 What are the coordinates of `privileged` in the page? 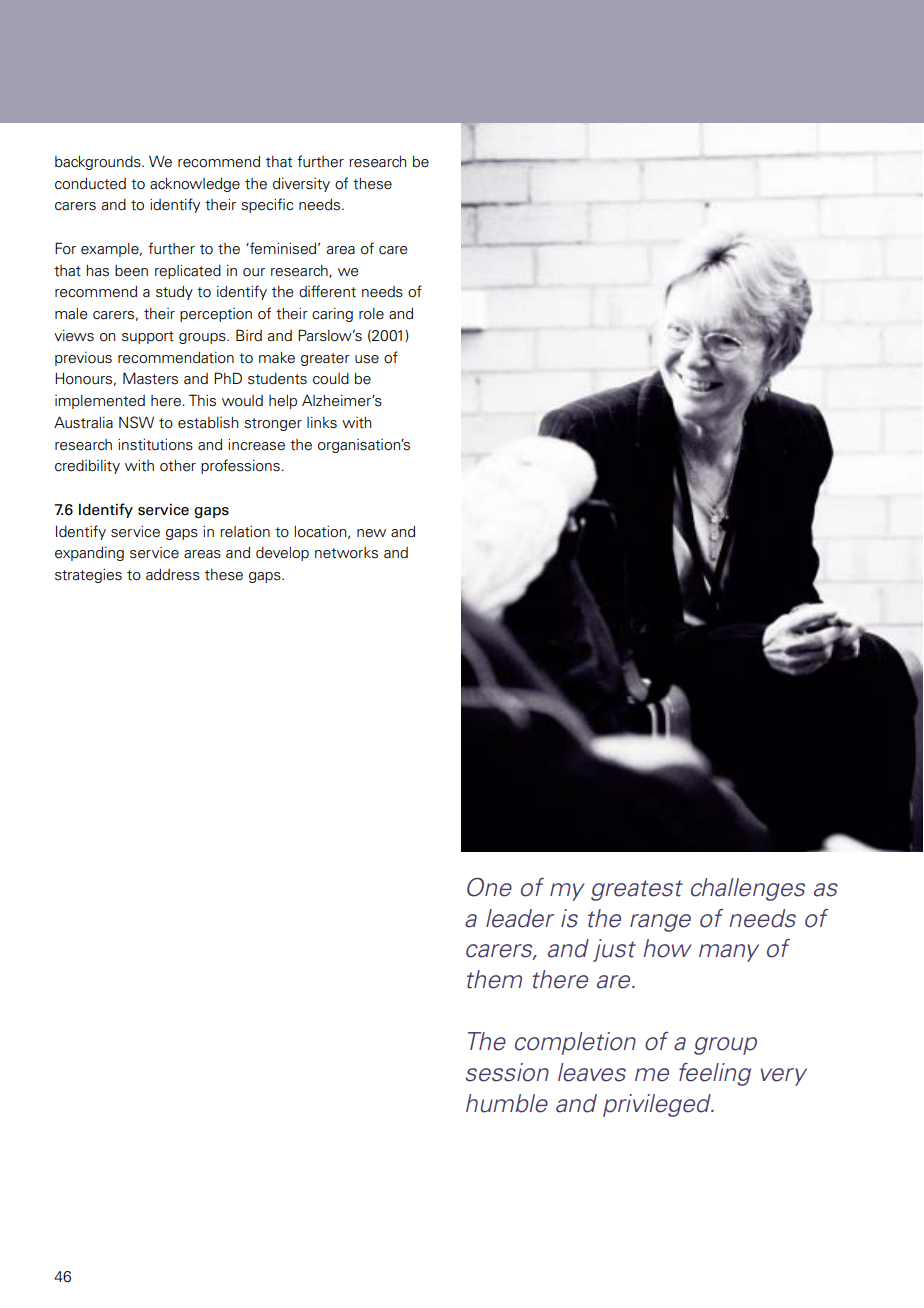 It's located at (658, 1105).
